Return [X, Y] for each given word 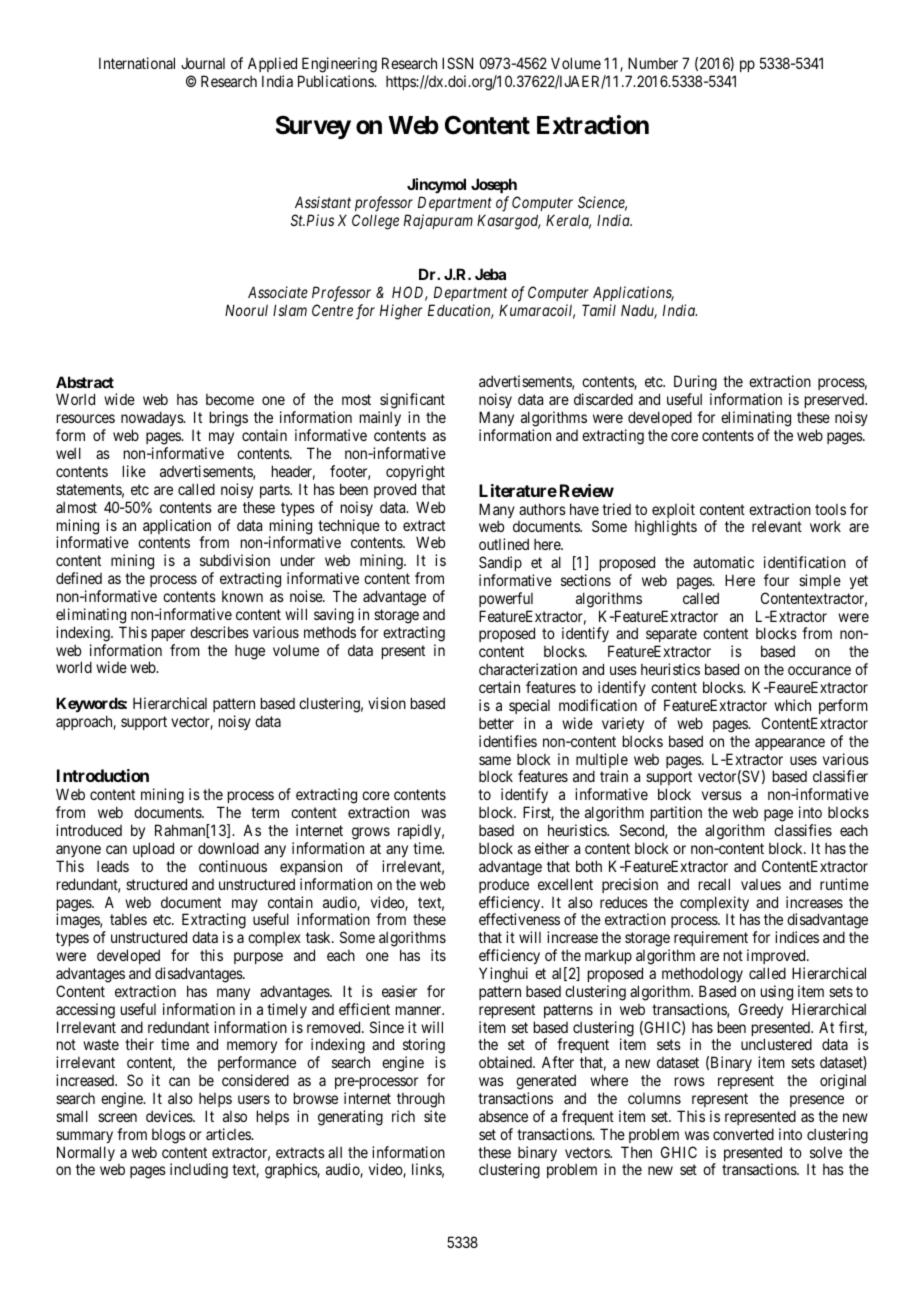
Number [653, 63]
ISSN [457, 63]
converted [743, 1134]
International [137, 63]
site [435, 1116]
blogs [169, 1136]
